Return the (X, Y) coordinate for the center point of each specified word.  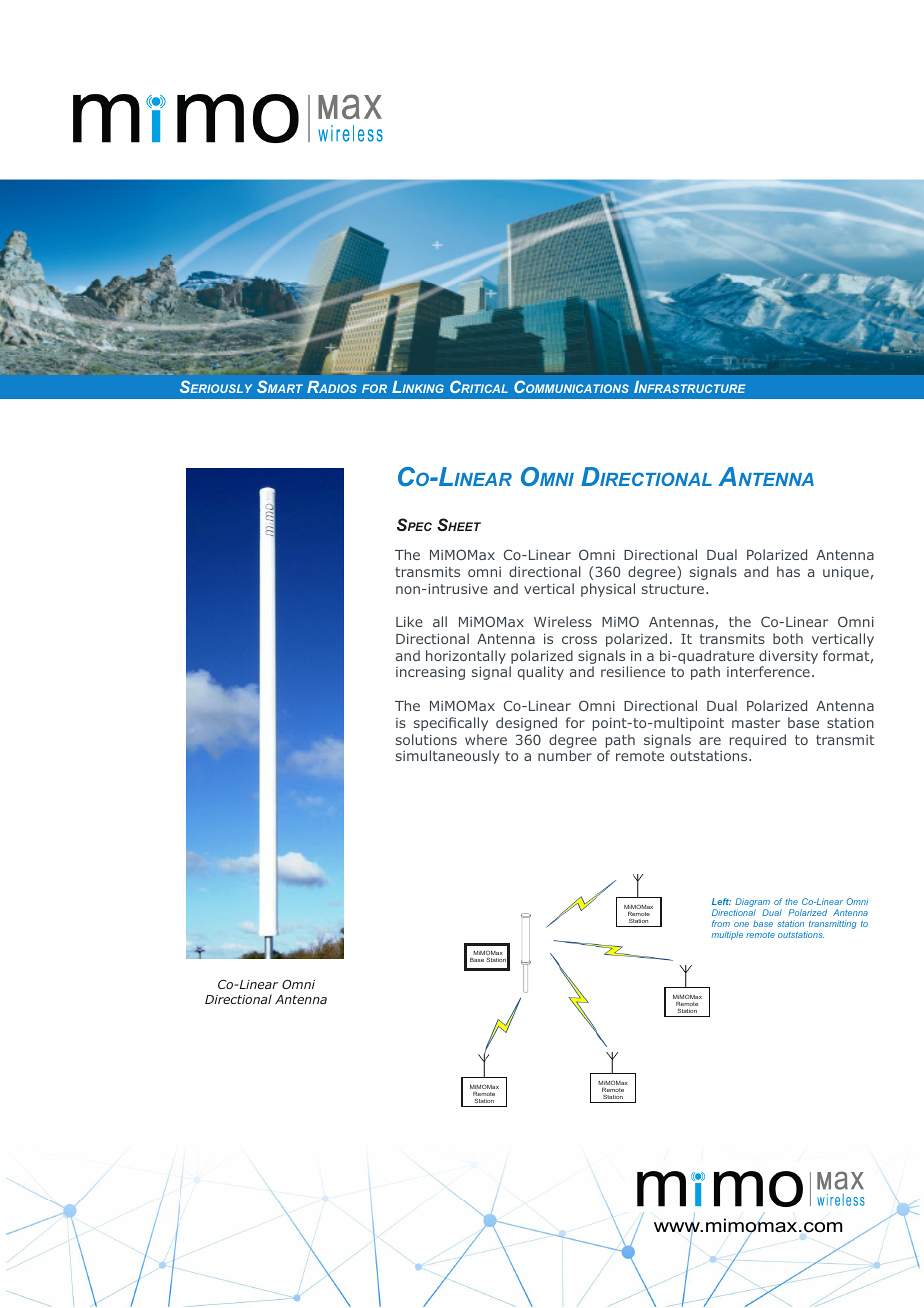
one (741, 924)
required (758, 741)
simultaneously (448, 757)
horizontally (466, 657)
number (565, 755)
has (788, 571)
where (486, 739)
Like (409, 621)
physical (608, 590)
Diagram (752, 904)
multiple (727, 935)
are (710, 741)
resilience (633, 671)
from (721, 923)
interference (768, 671)
